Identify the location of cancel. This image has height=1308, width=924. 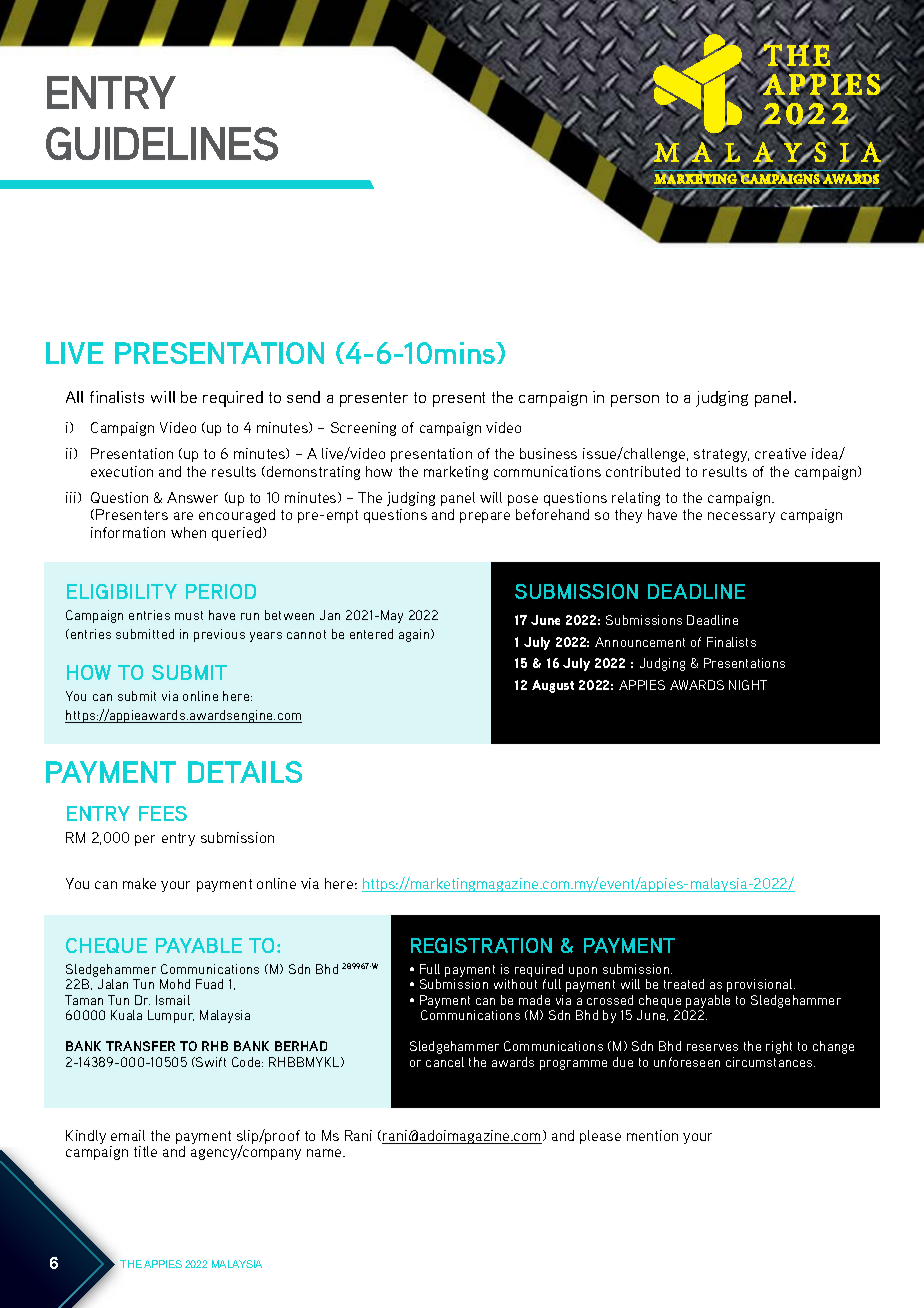
(445, 1062).
